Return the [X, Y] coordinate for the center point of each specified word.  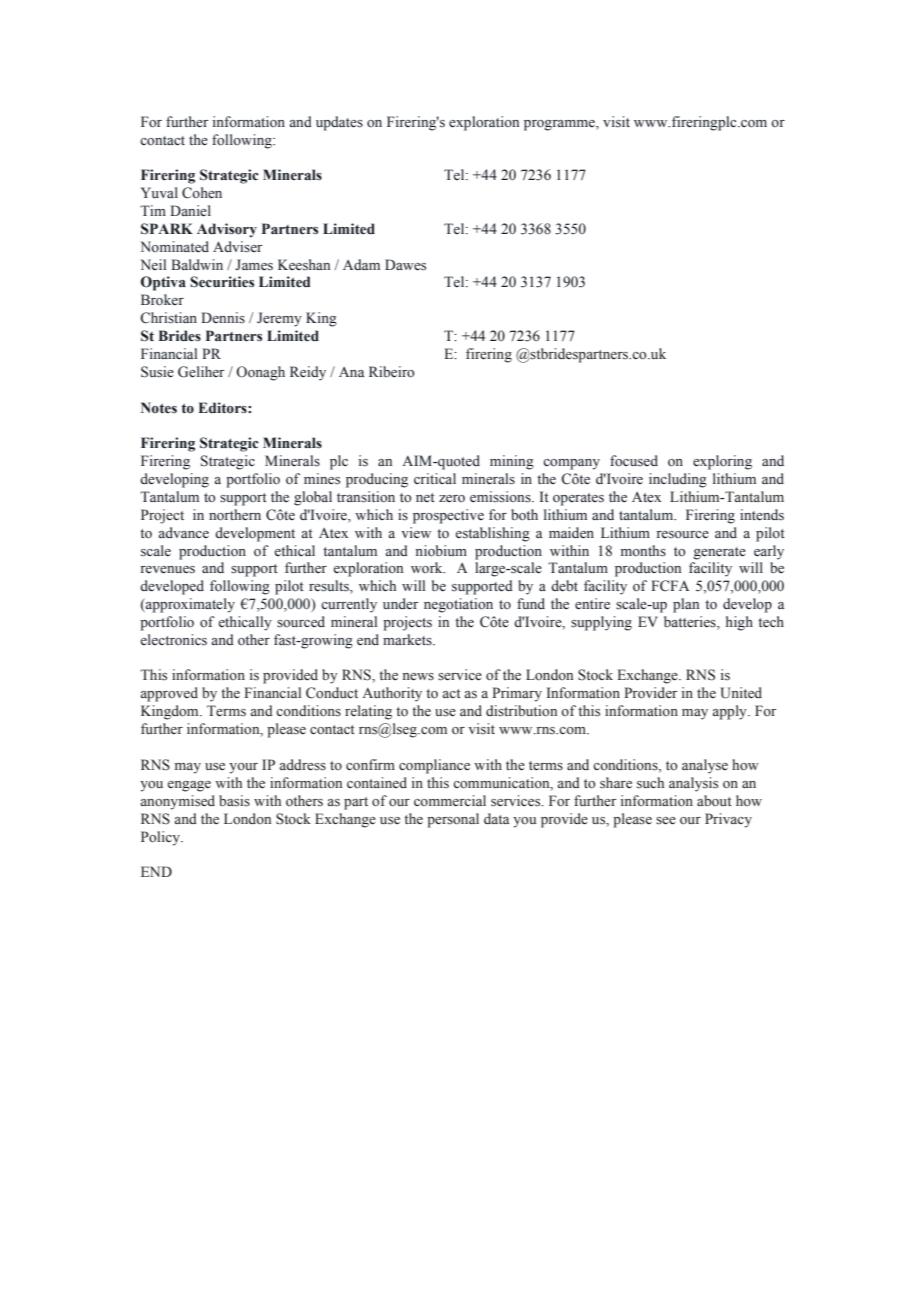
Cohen [202, 193]
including [678, 480]
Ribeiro [392, 372]
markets [408, 640]
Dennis [223, 317]
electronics [173, 640]
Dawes [405, 265]
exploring [722, 462]
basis [234, 801]
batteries [691, 623]
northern [235, 515]
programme [560, 125]
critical [435, 478]
